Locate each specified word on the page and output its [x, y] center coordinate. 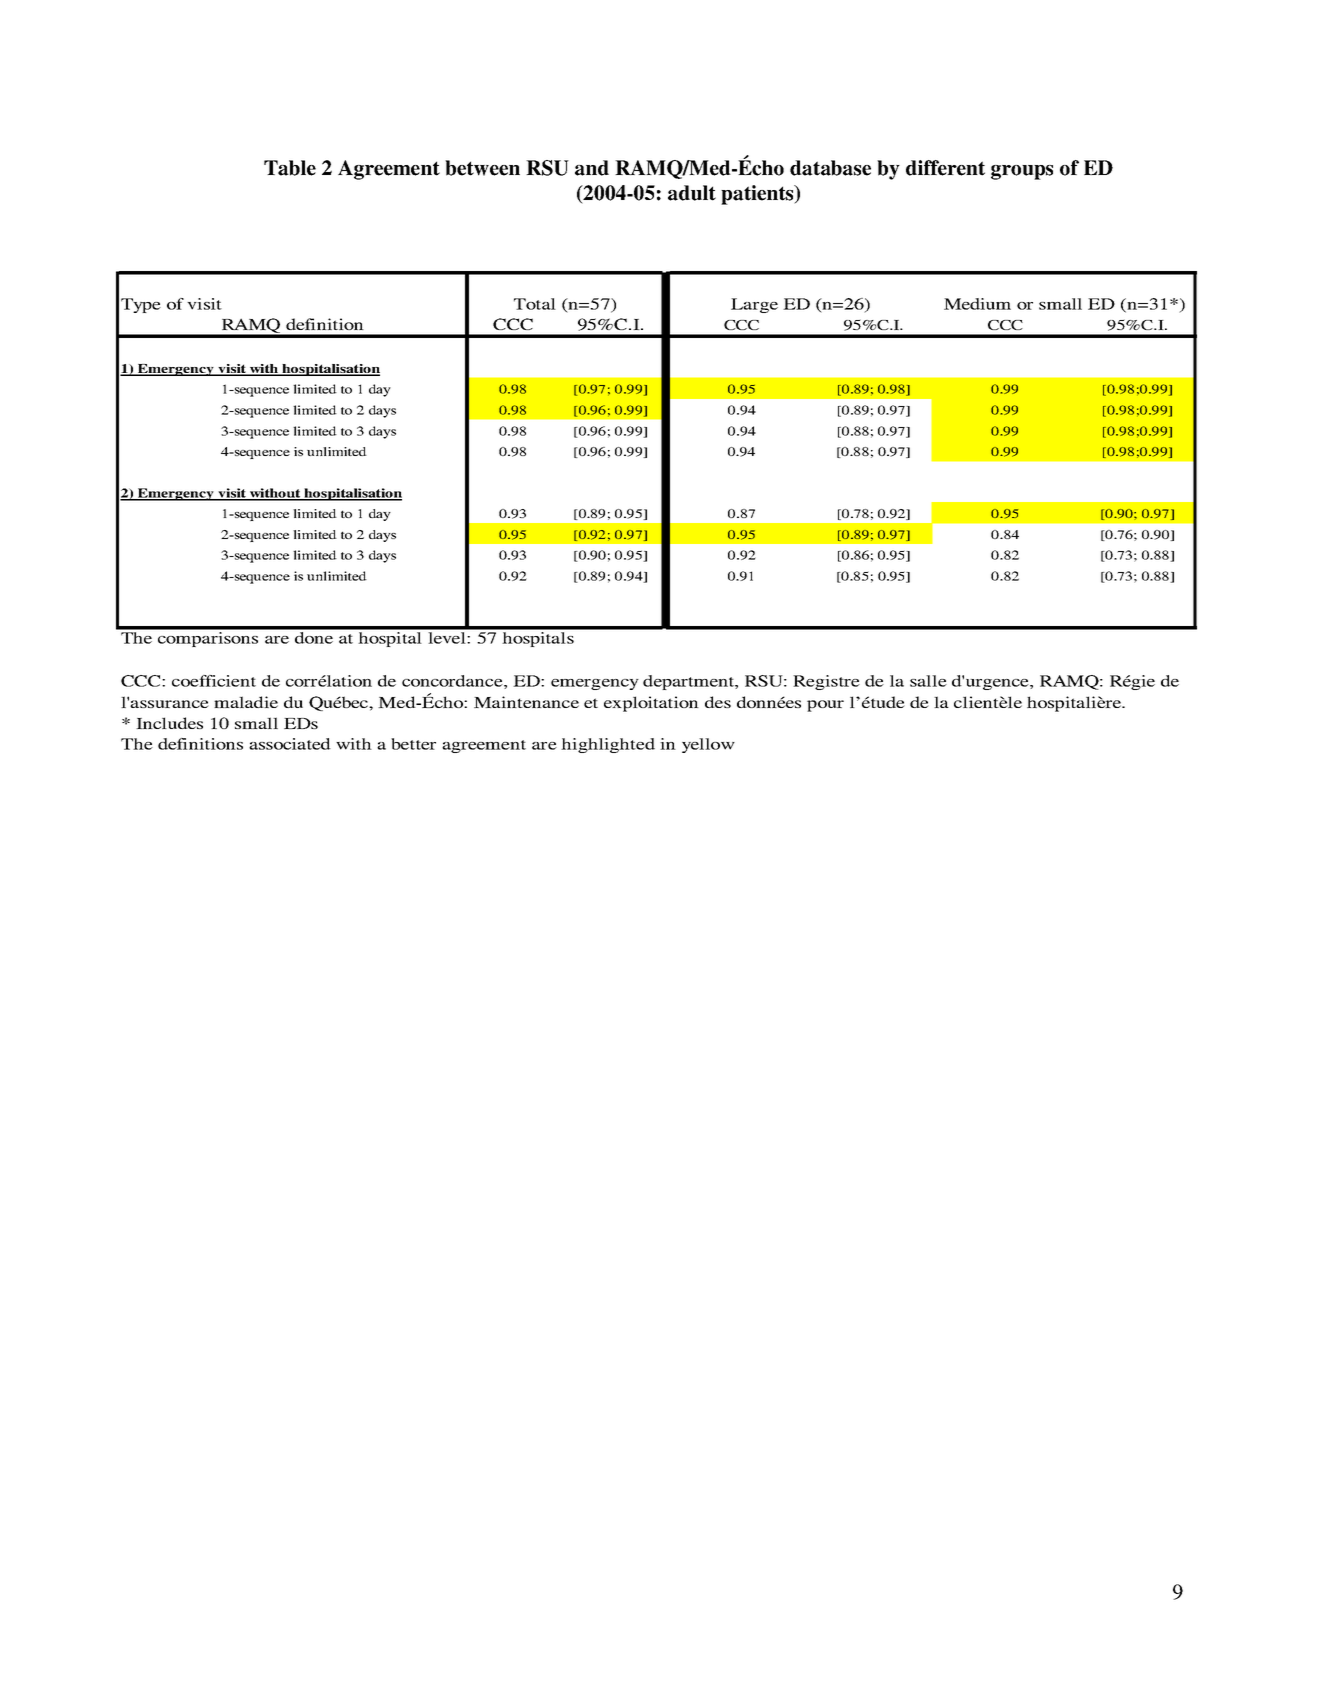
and [592, 168]
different [945, 168]
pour [825, 706]
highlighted [608, 745]
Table [290, 168]
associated [290, 744]
